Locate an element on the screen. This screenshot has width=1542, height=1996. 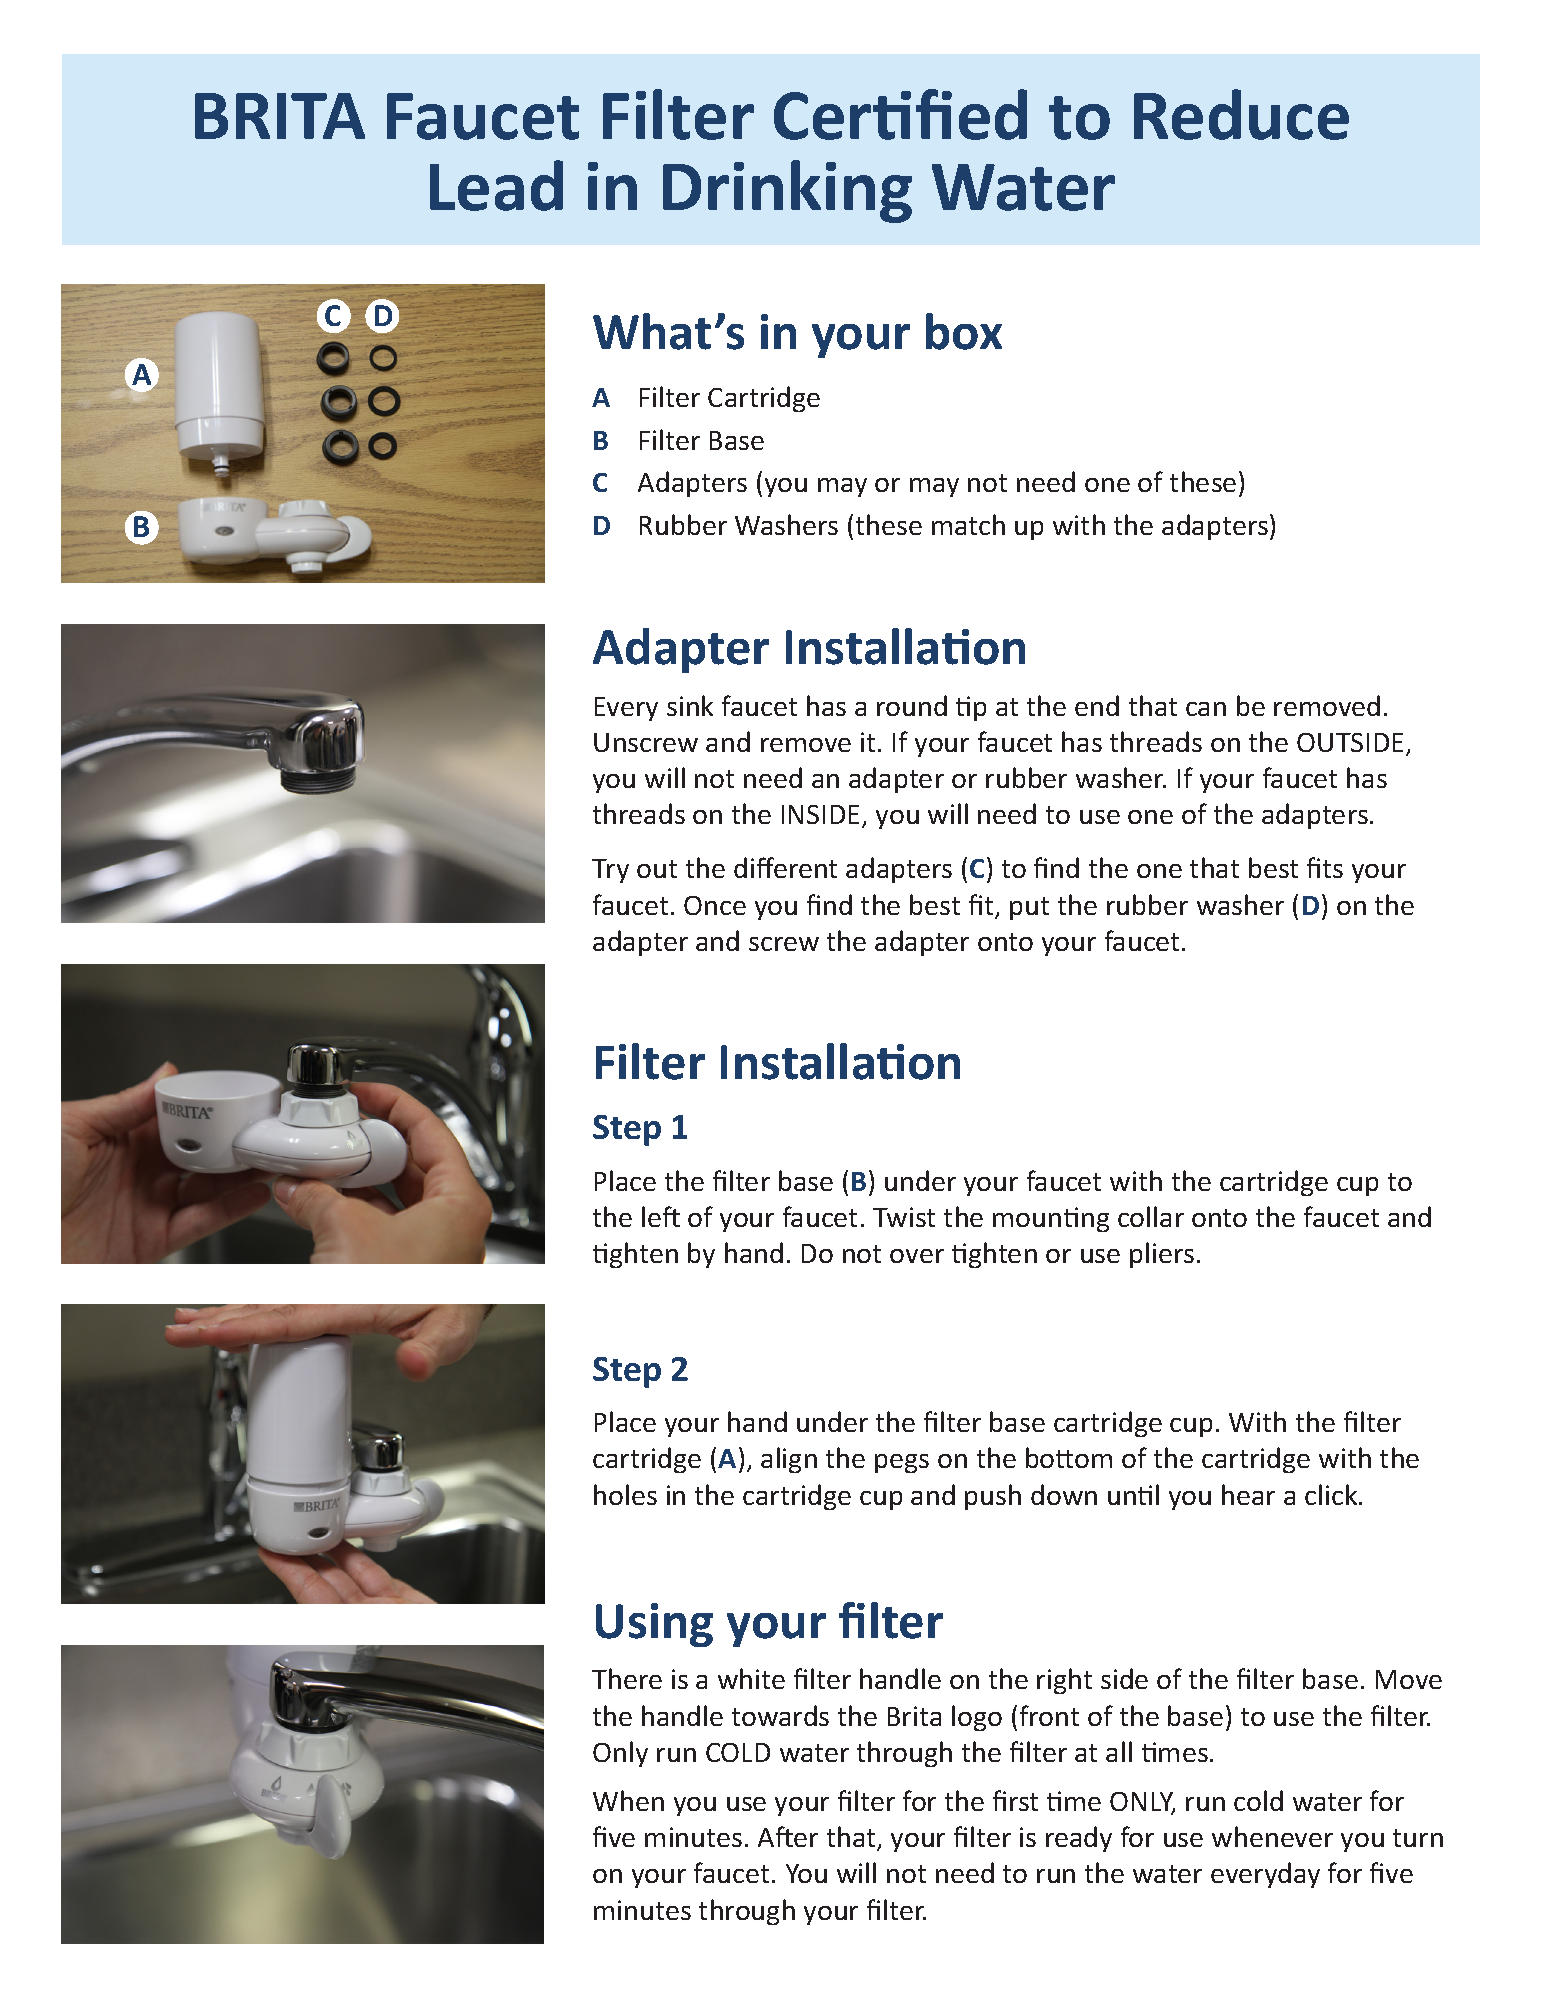
Lead is located at coordinates (496, 185).
